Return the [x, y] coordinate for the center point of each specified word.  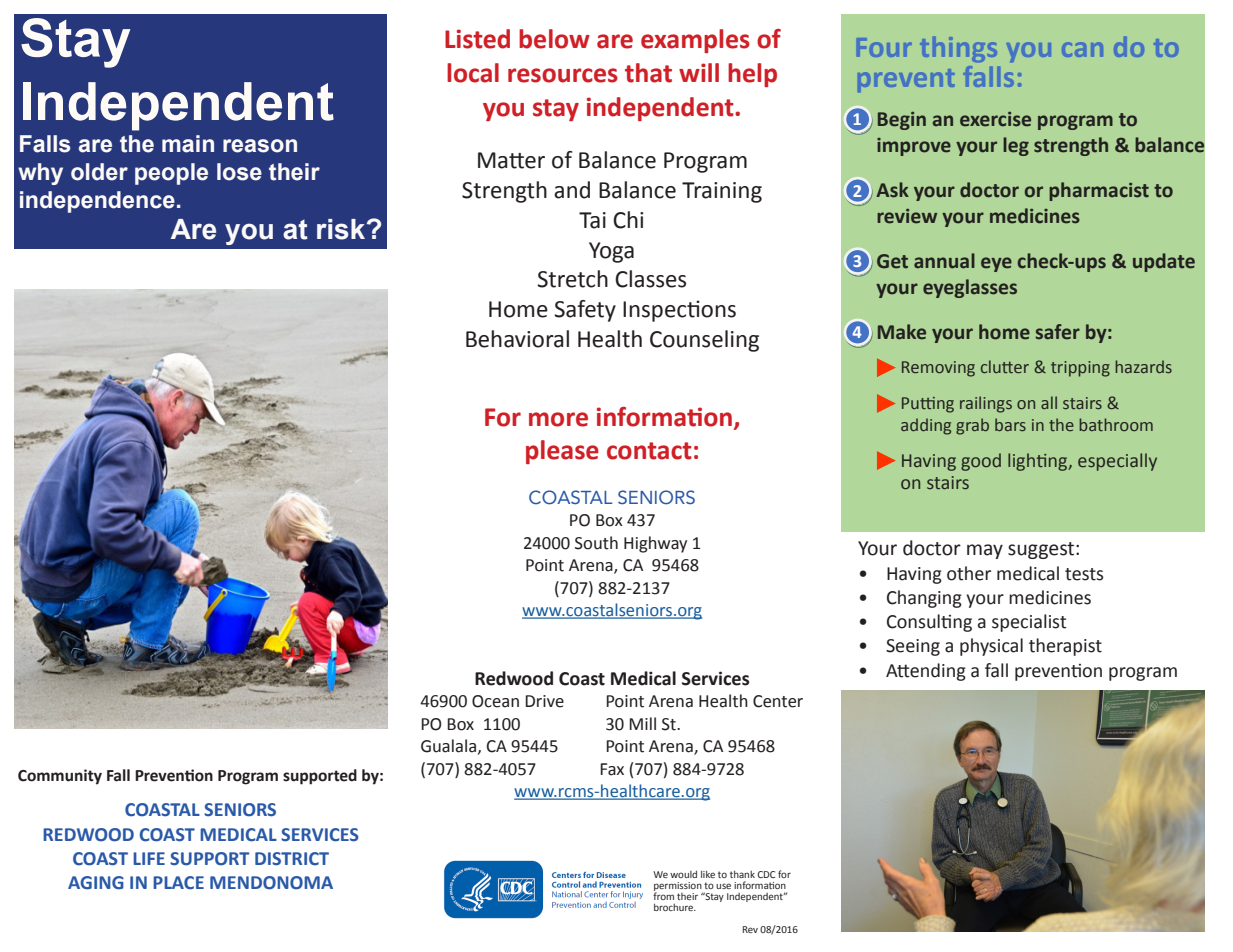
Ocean [495, 701]
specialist [1029, 623]
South [596, 543]
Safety [585, 311]
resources [563, 75]
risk [342, 229]
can [1082, 49]
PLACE [178, 883]
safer [1058, 332]
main [188, 144]
